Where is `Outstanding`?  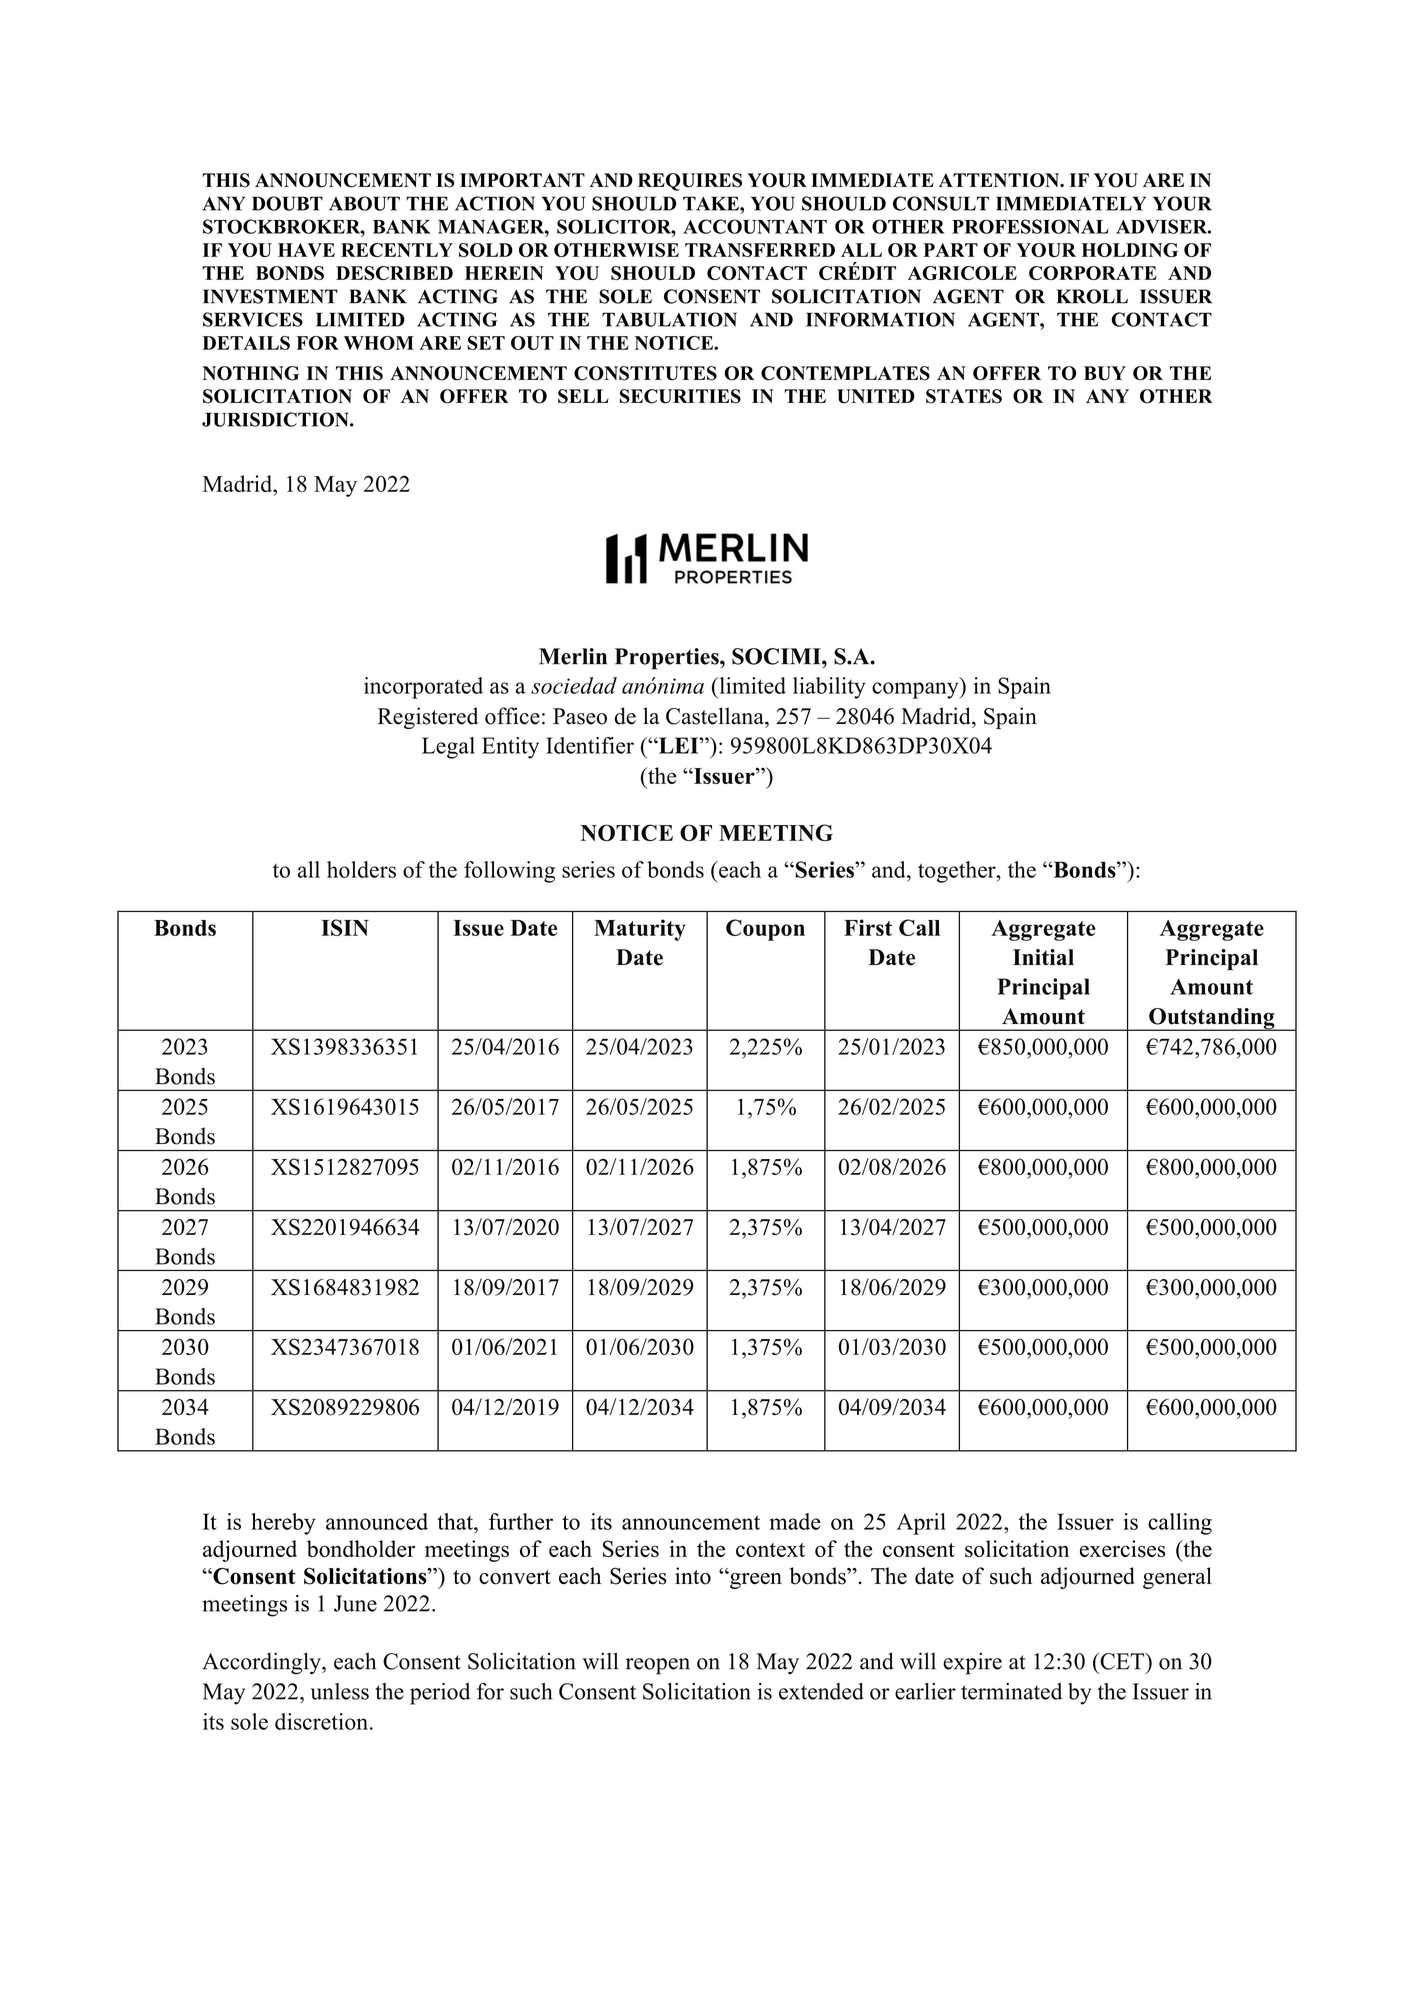 Outstanding is located at coordinates (1212, 1019).
